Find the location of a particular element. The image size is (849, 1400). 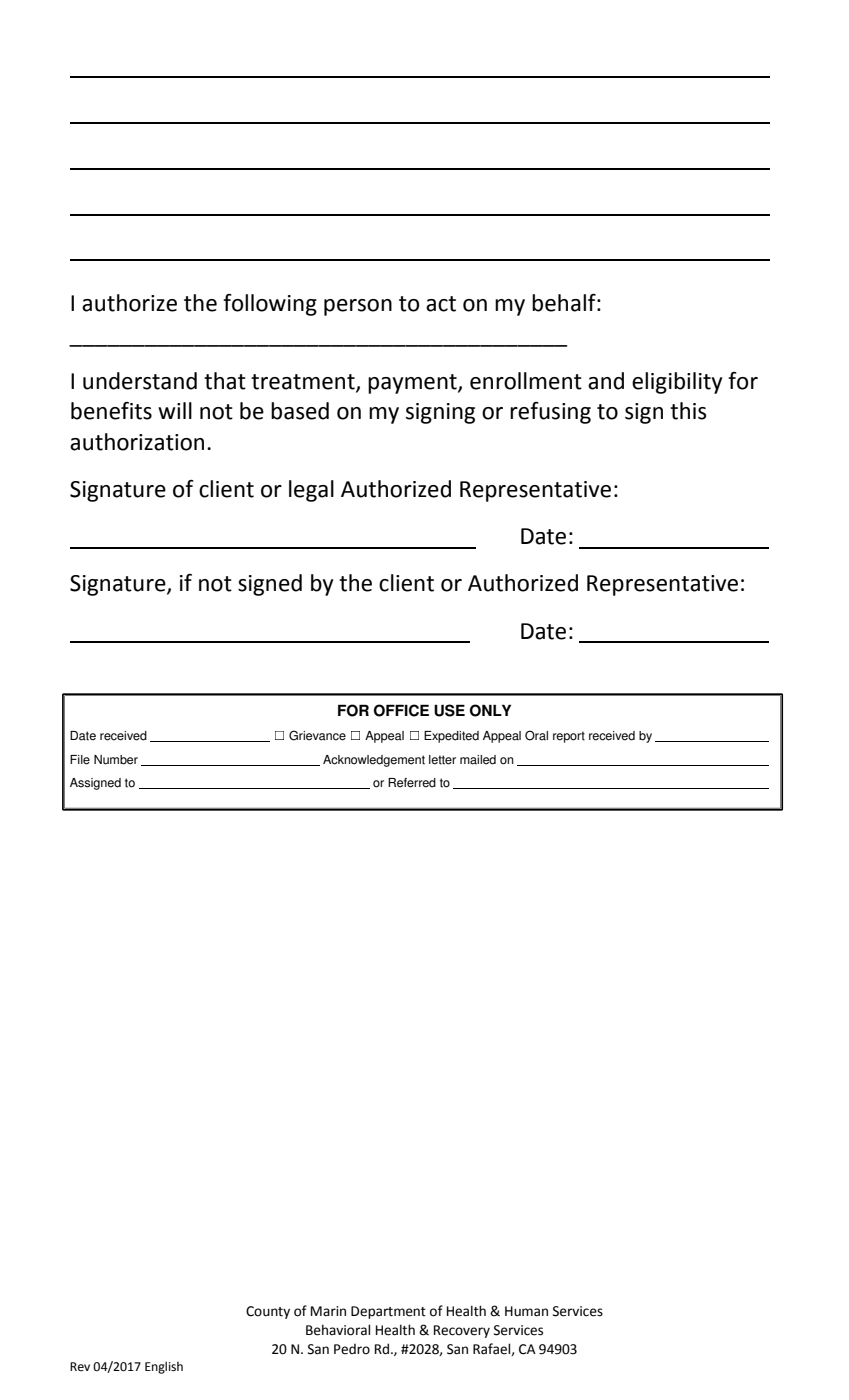

mailed is located at coordinates (478, 760).
